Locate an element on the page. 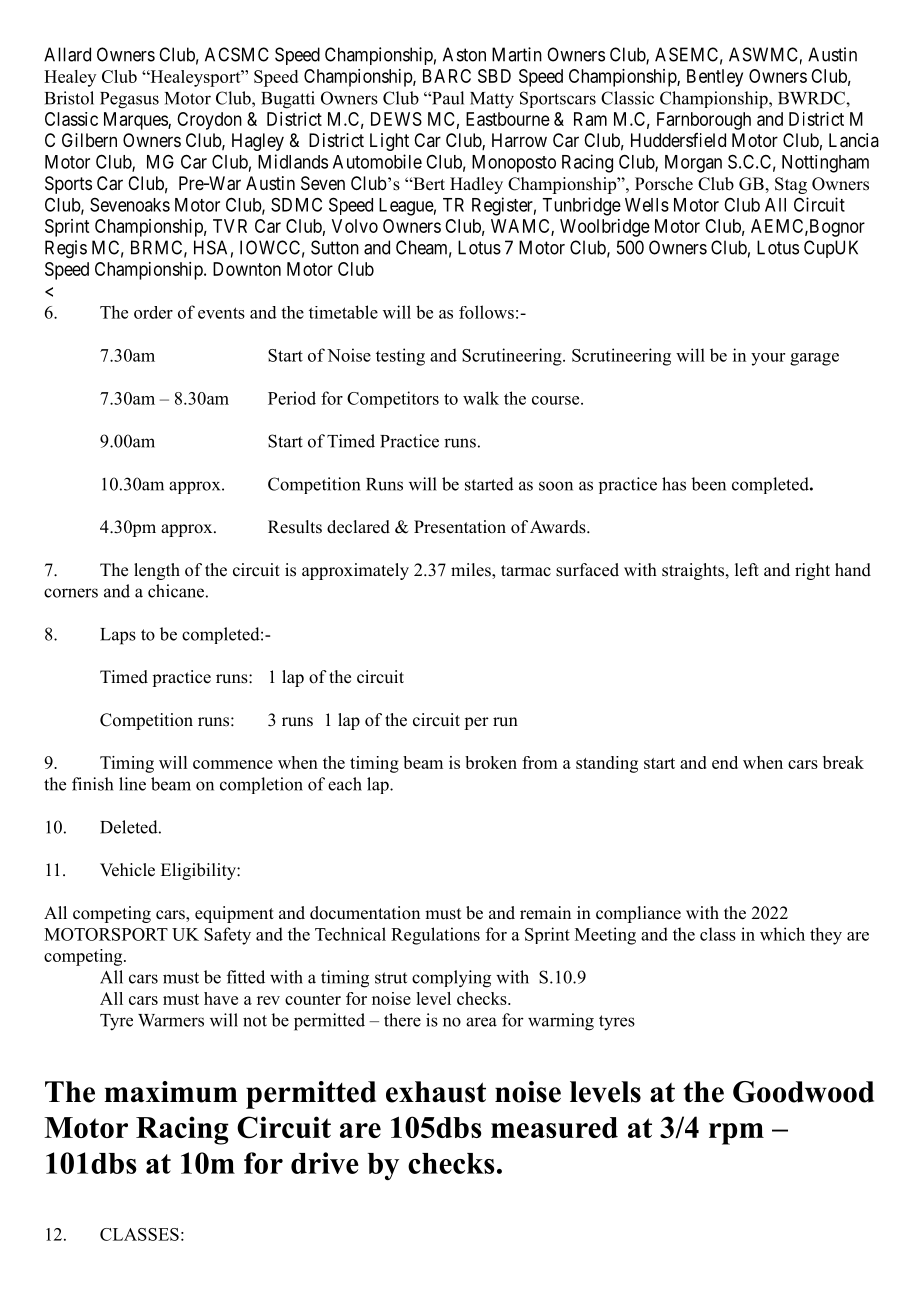 The height and width of the image is (1308, 924). BARC is located at coordinates (447, 76).
